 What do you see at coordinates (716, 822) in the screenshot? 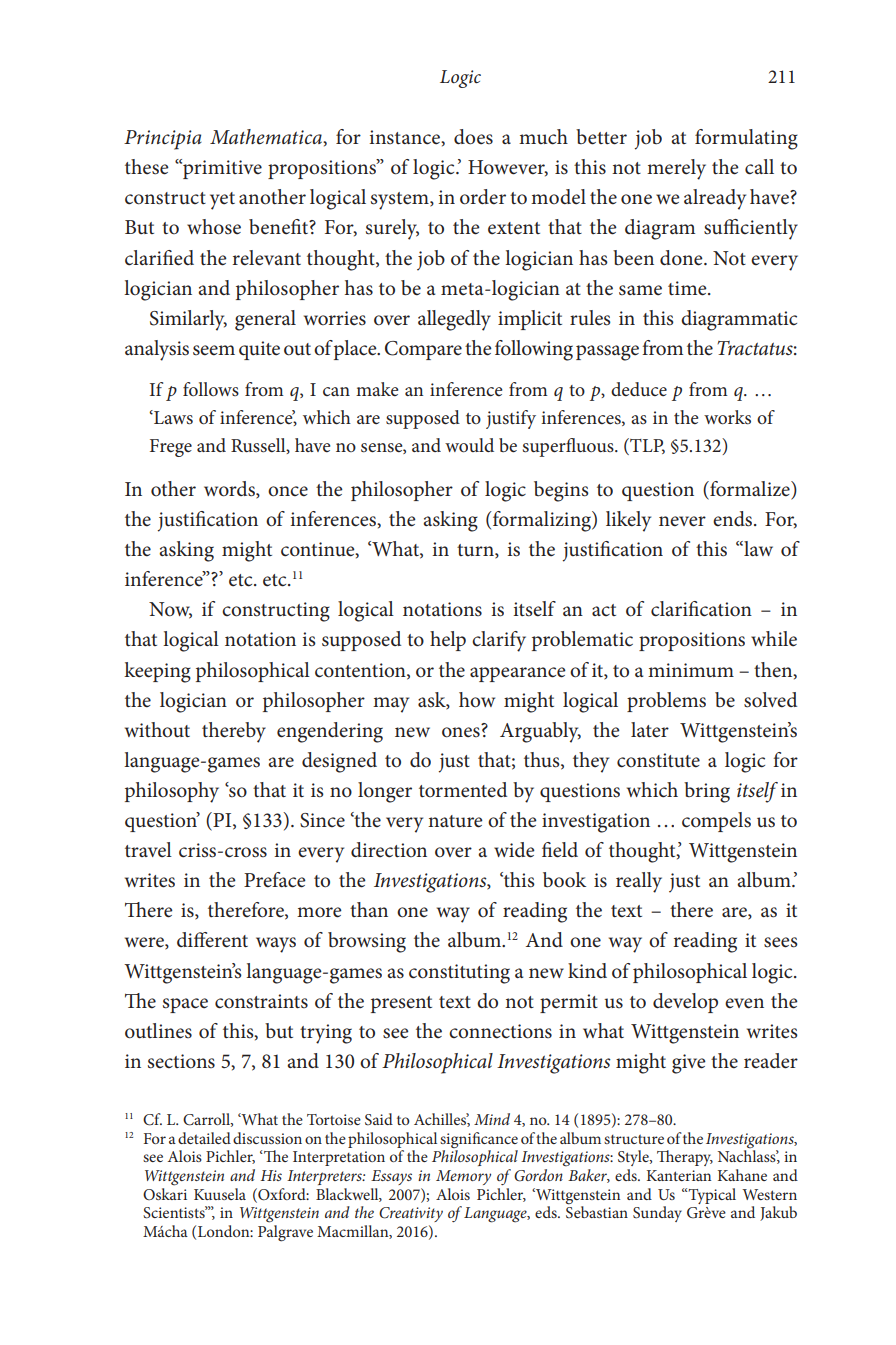
I see `compels` at bounding box center [716, 822].
